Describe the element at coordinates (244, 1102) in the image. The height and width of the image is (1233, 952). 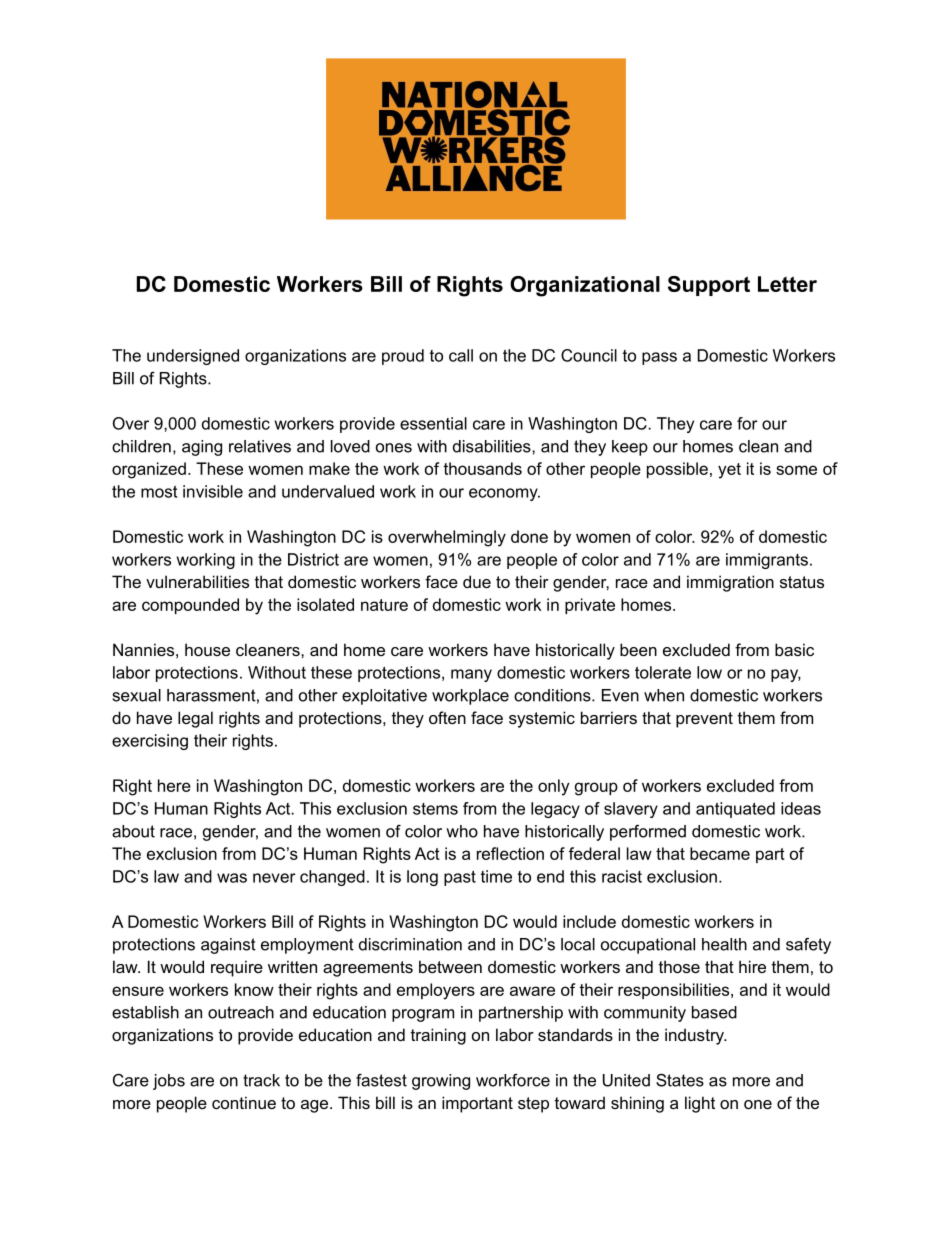
I see `continue` at that location.
